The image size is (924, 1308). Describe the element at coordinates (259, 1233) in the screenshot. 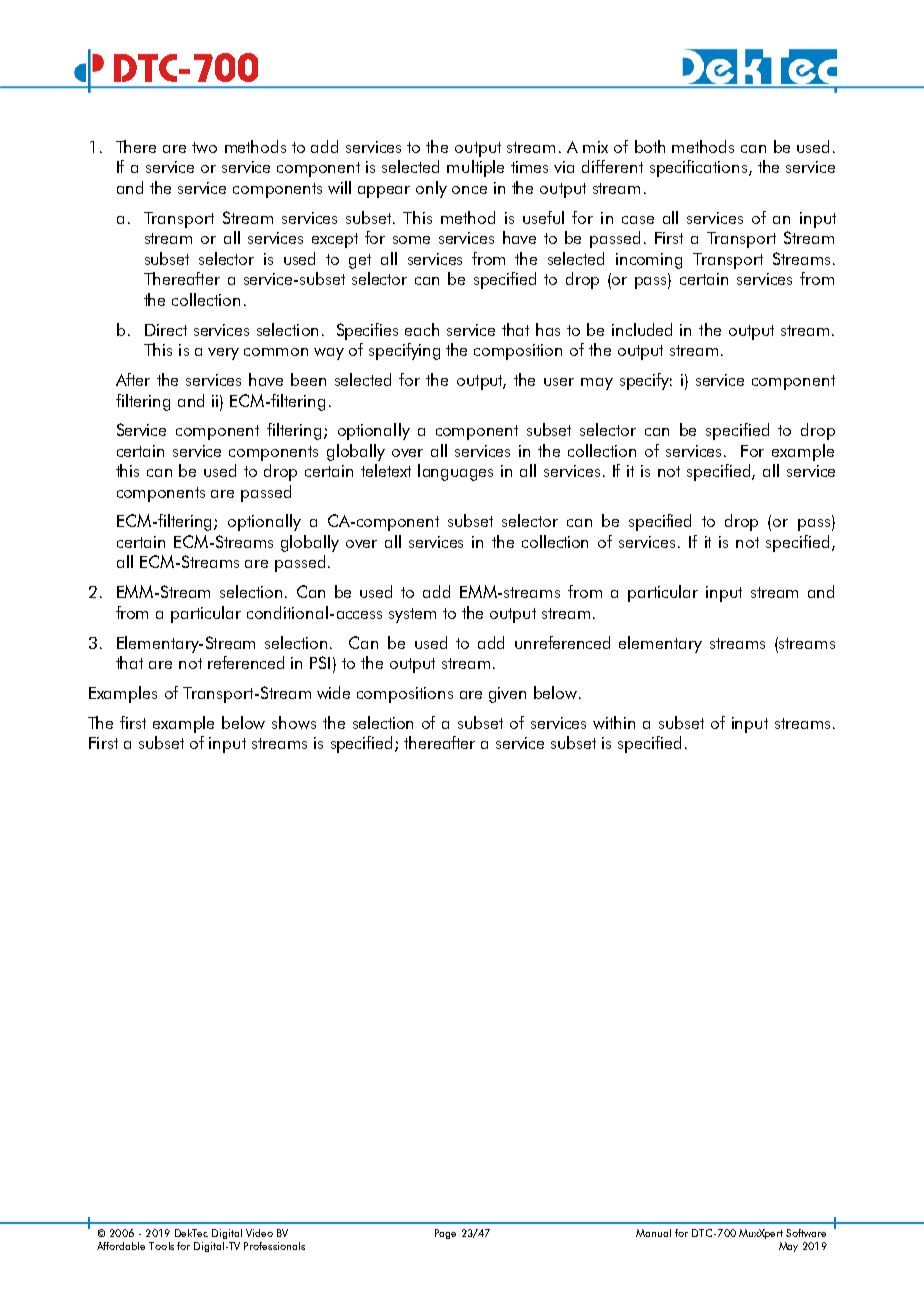

I see `Video` at that location.
